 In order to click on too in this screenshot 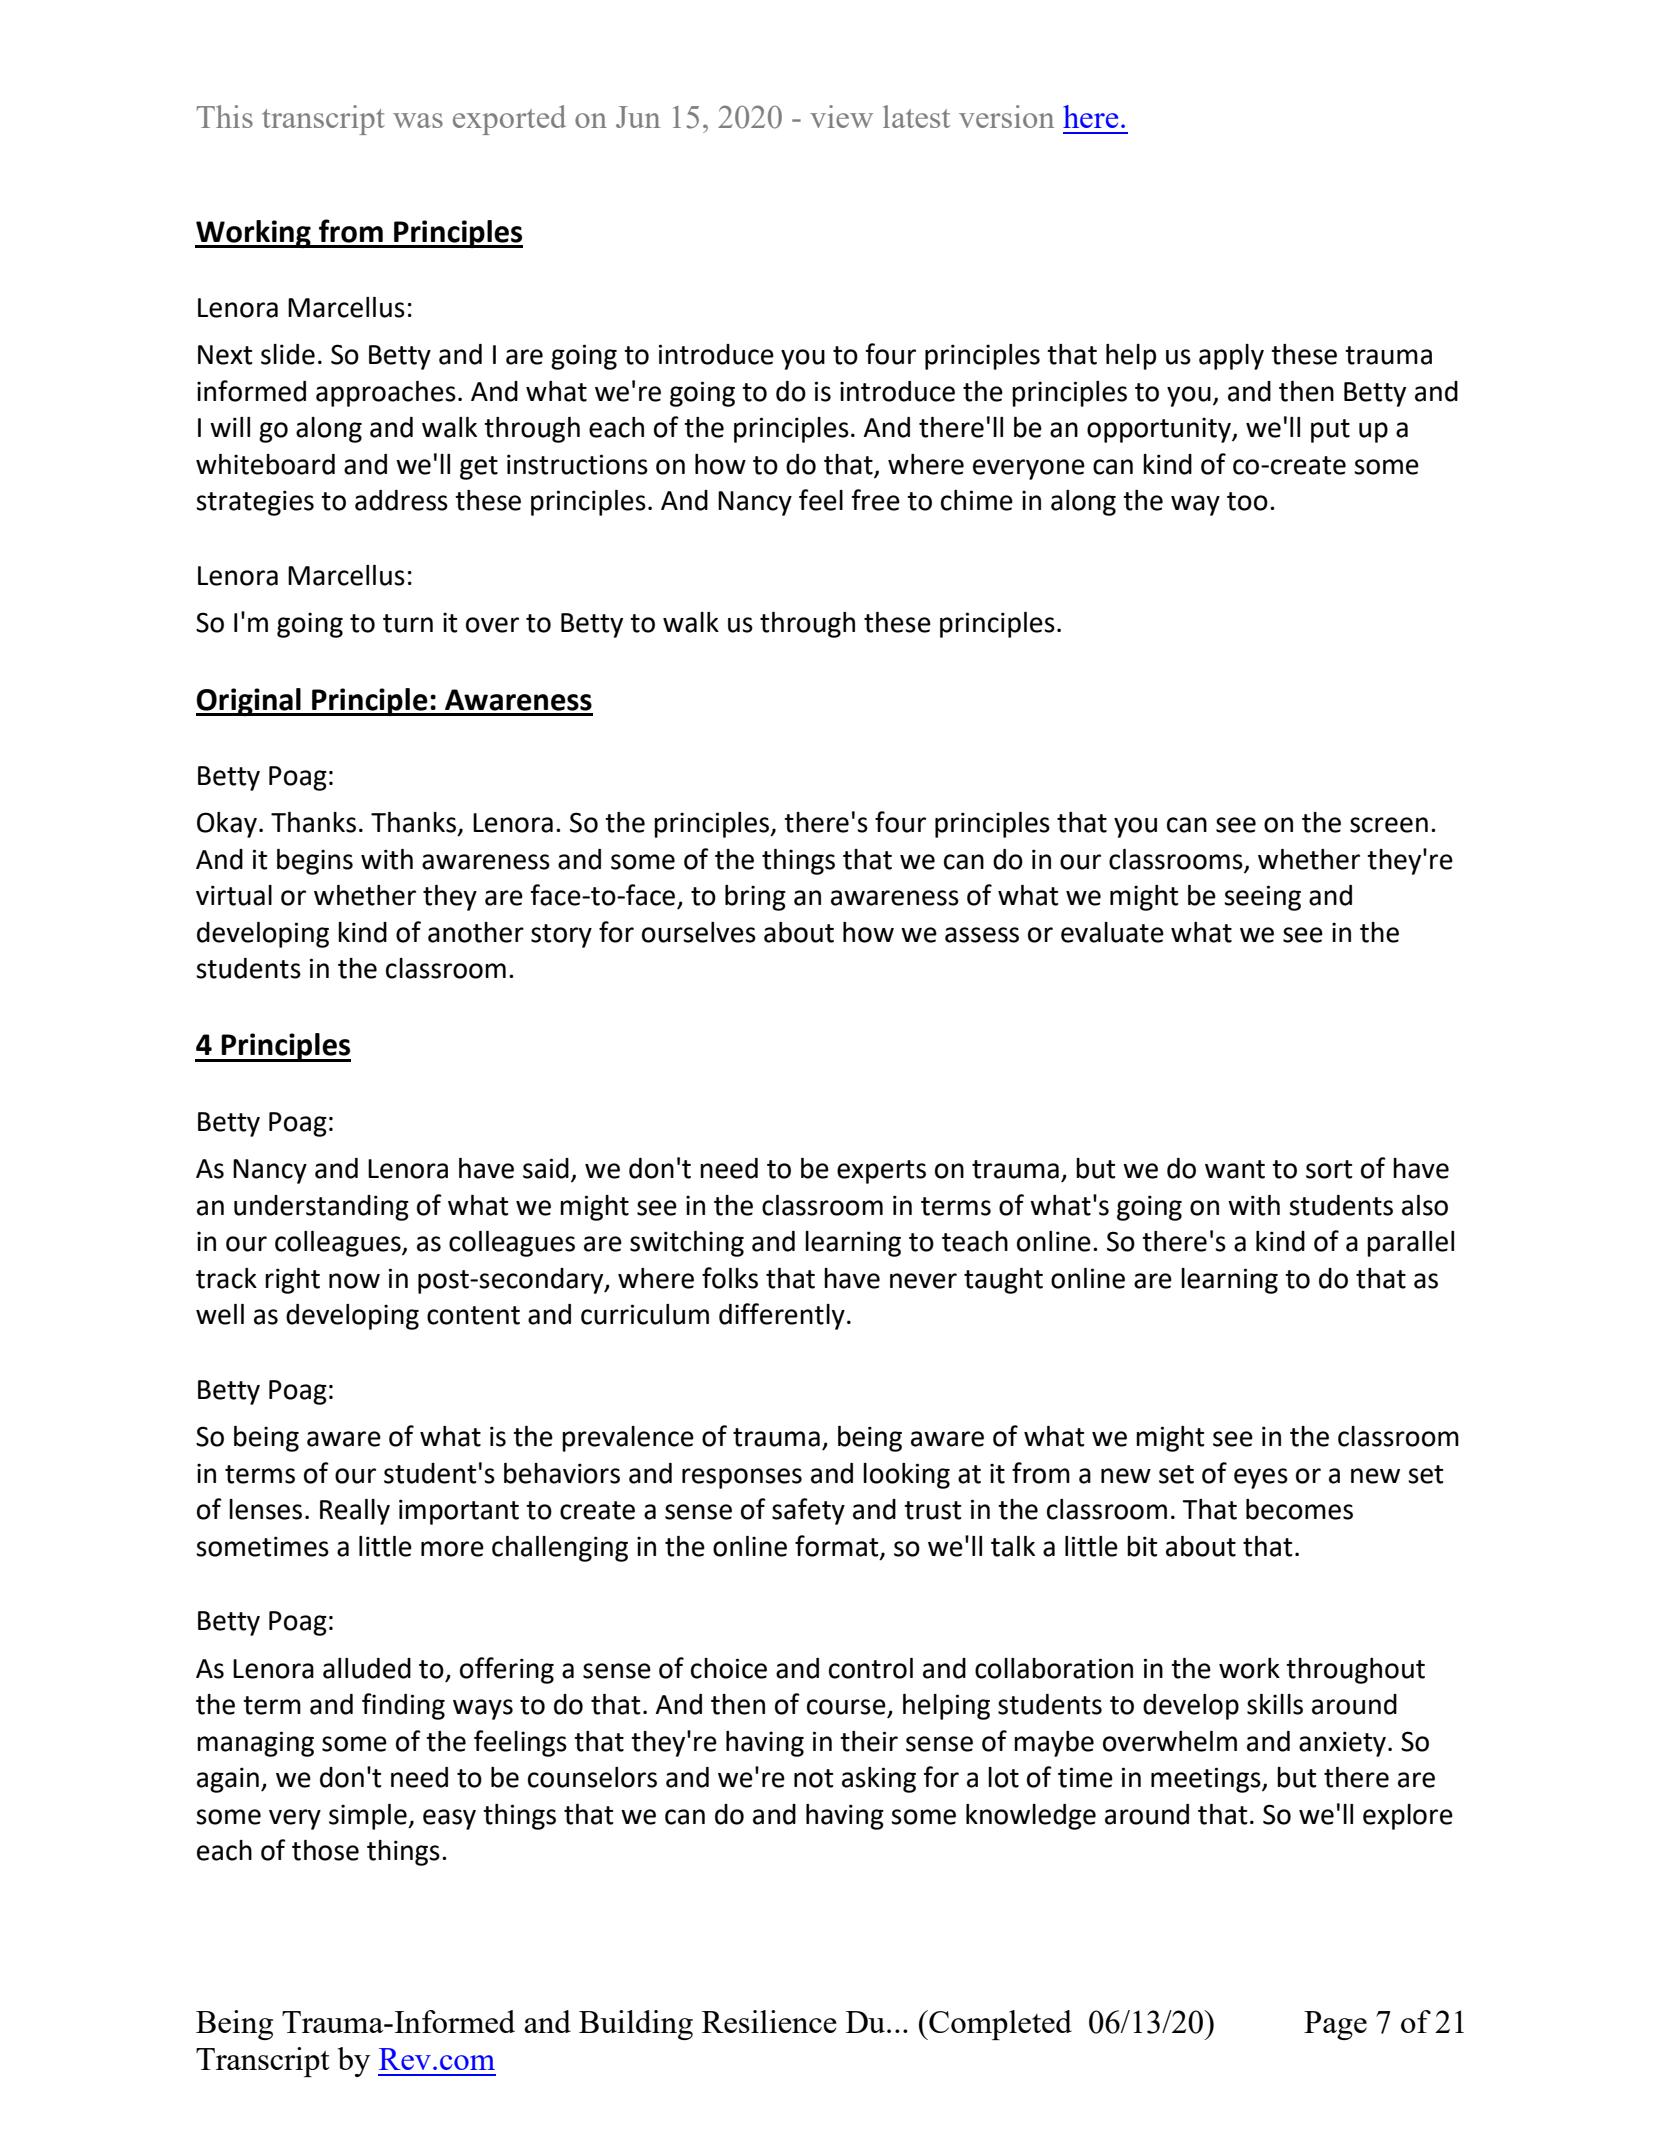, I will do `click(1247, 501)`.
